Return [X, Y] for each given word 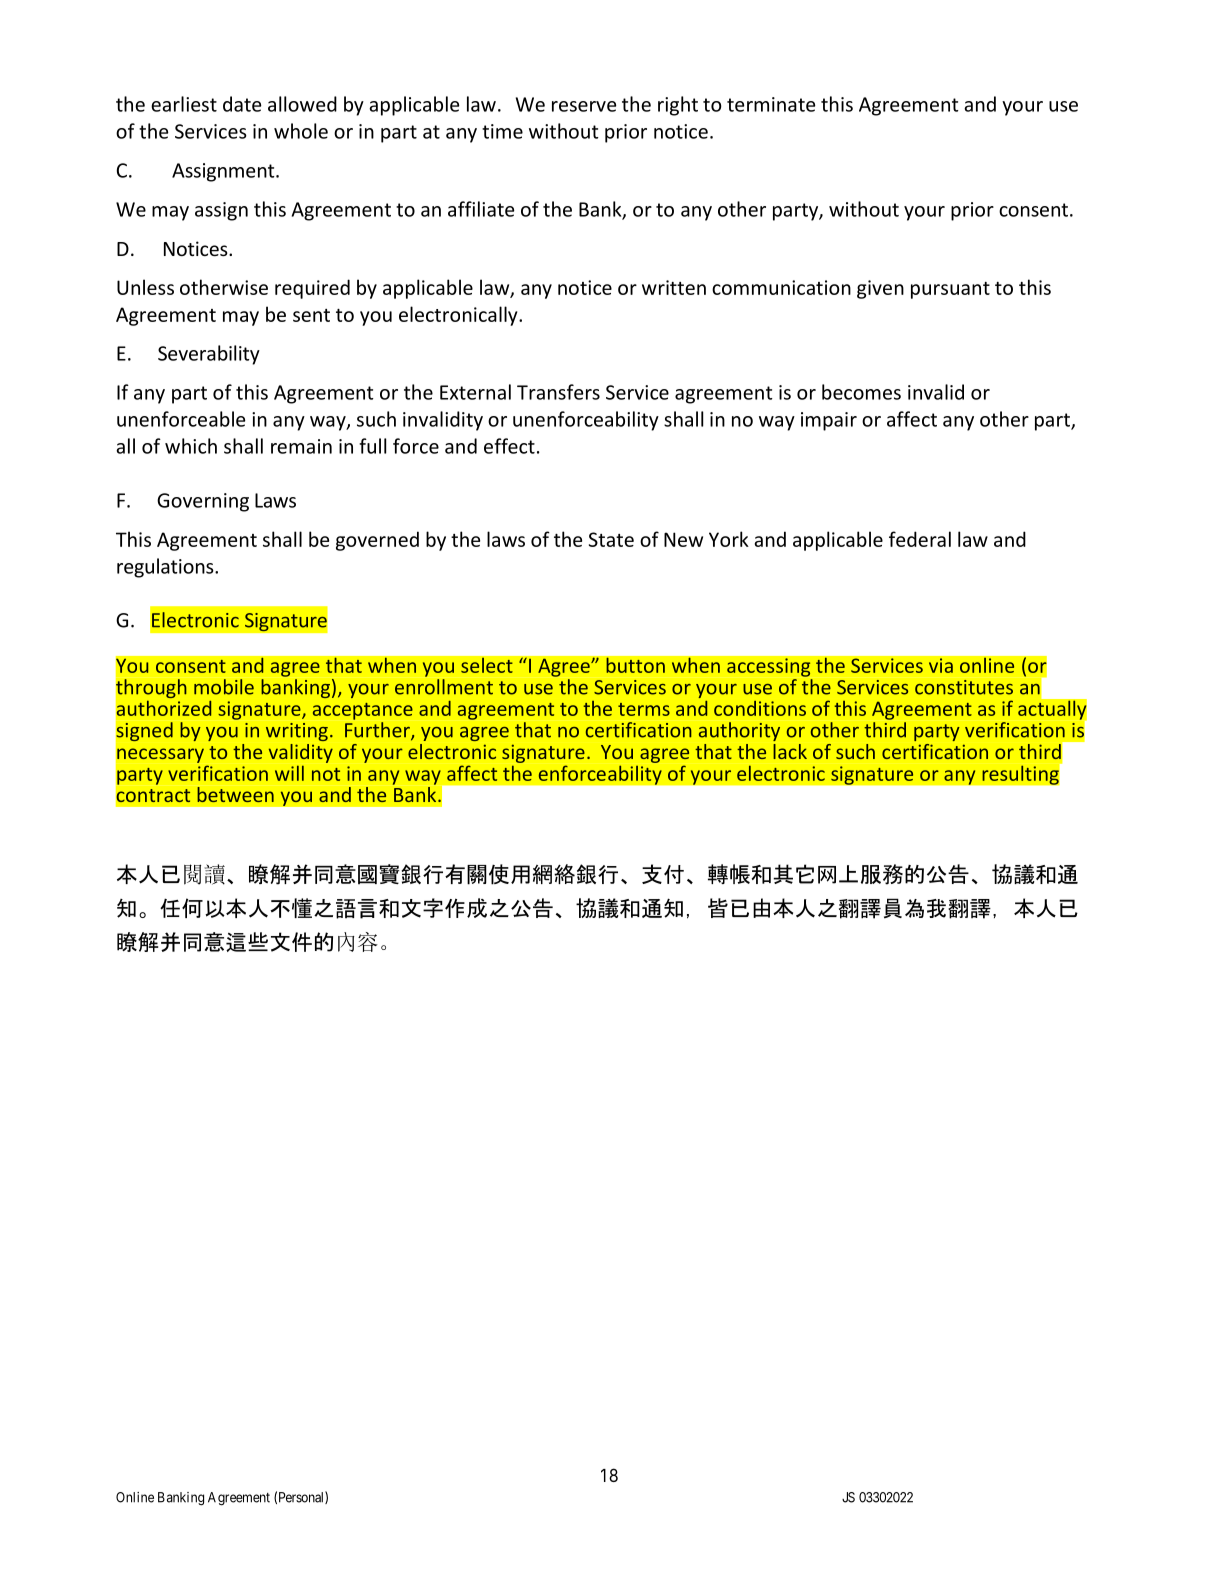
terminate [771, 104]
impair [829, 421]
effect [509, 446]
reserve [584, 106]
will [289, 773]
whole [301, 131]
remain [301, 446]
